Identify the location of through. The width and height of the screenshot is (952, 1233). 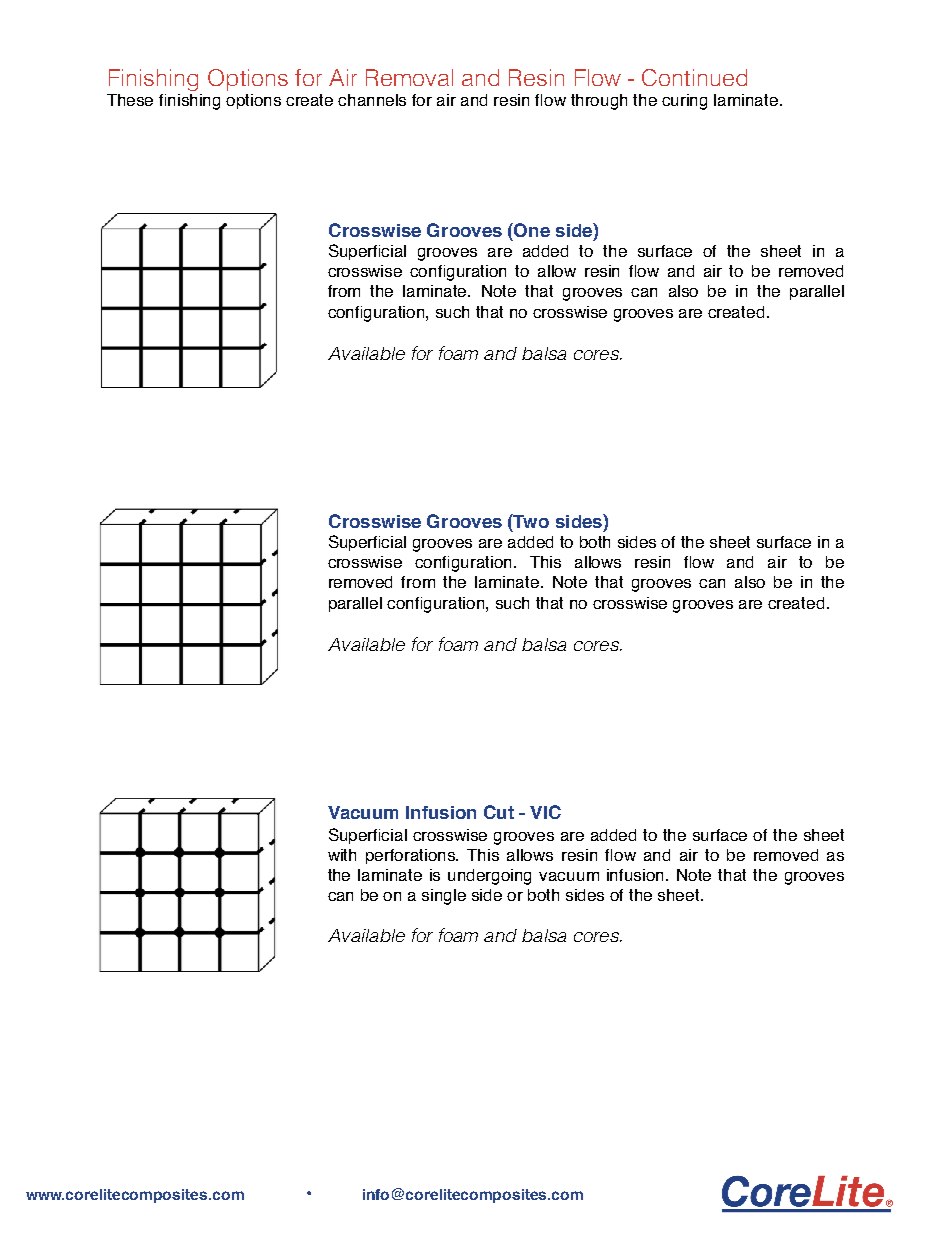
(599, 102).
